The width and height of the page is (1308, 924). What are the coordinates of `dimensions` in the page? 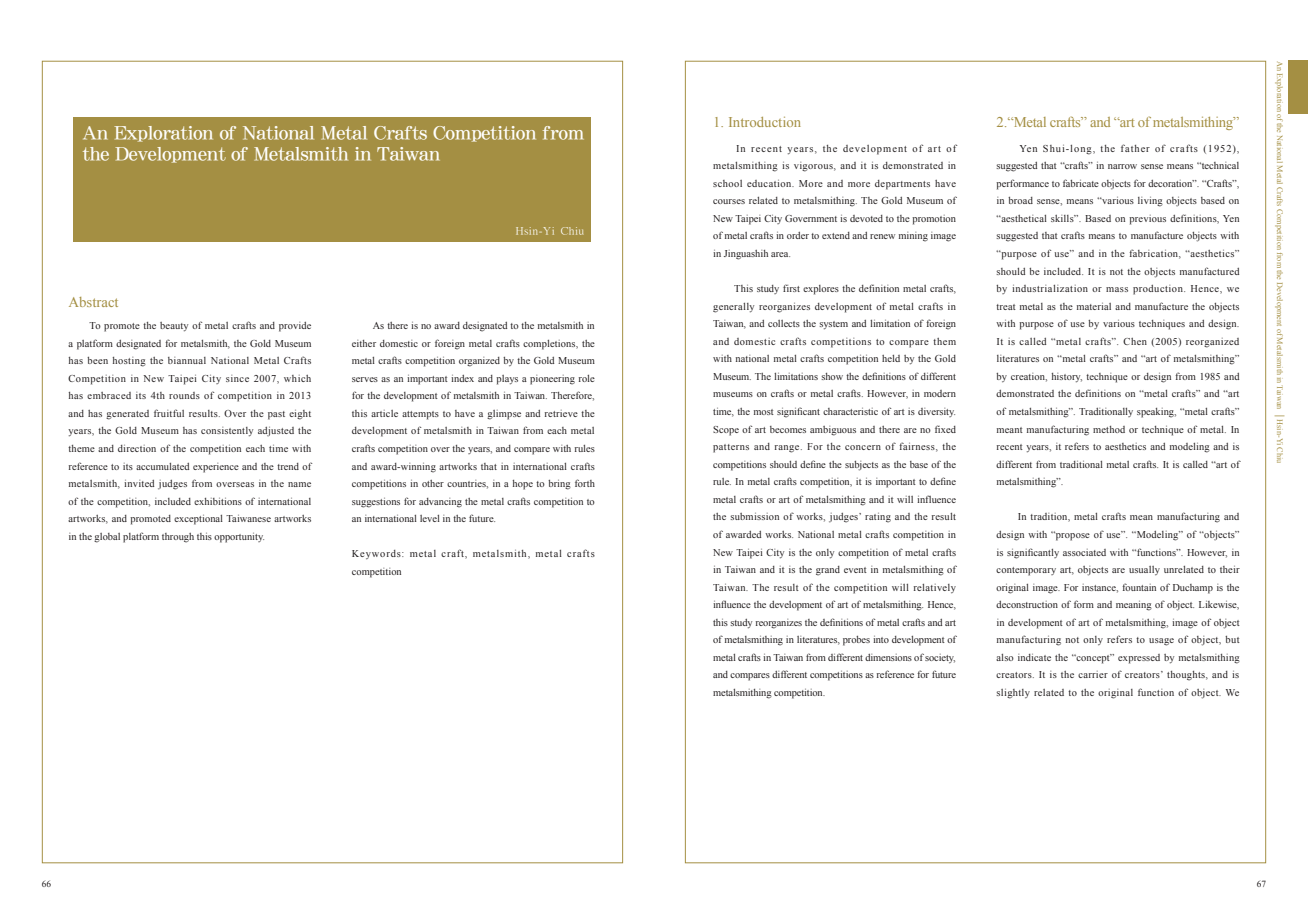 It's located at (888, 657).
